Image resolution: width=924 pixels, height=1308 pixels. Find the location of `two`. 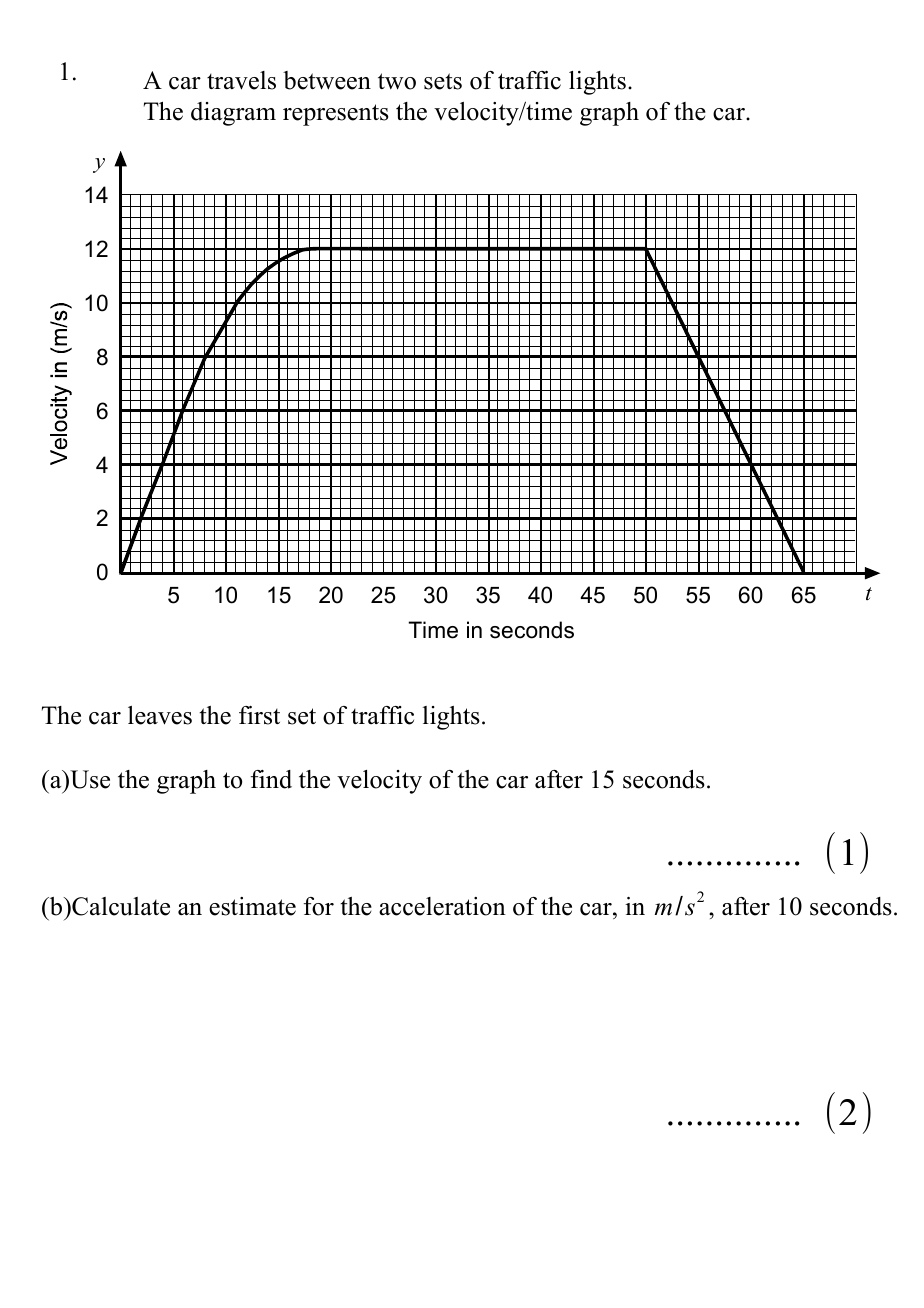

two is located at coordinates (397, 81).
